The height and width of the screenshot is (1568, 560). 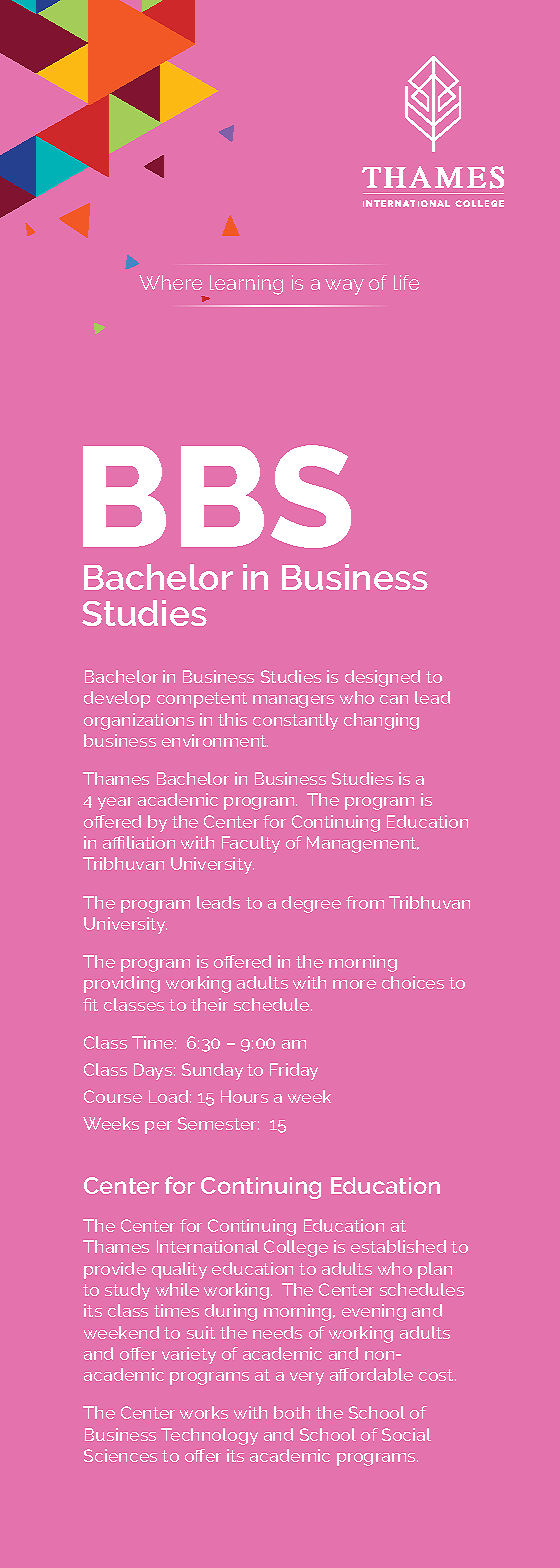 What do you see at coordinates (139, 842) in the screenshot?
I see `affiliation` at bounding box center [139, 842].
